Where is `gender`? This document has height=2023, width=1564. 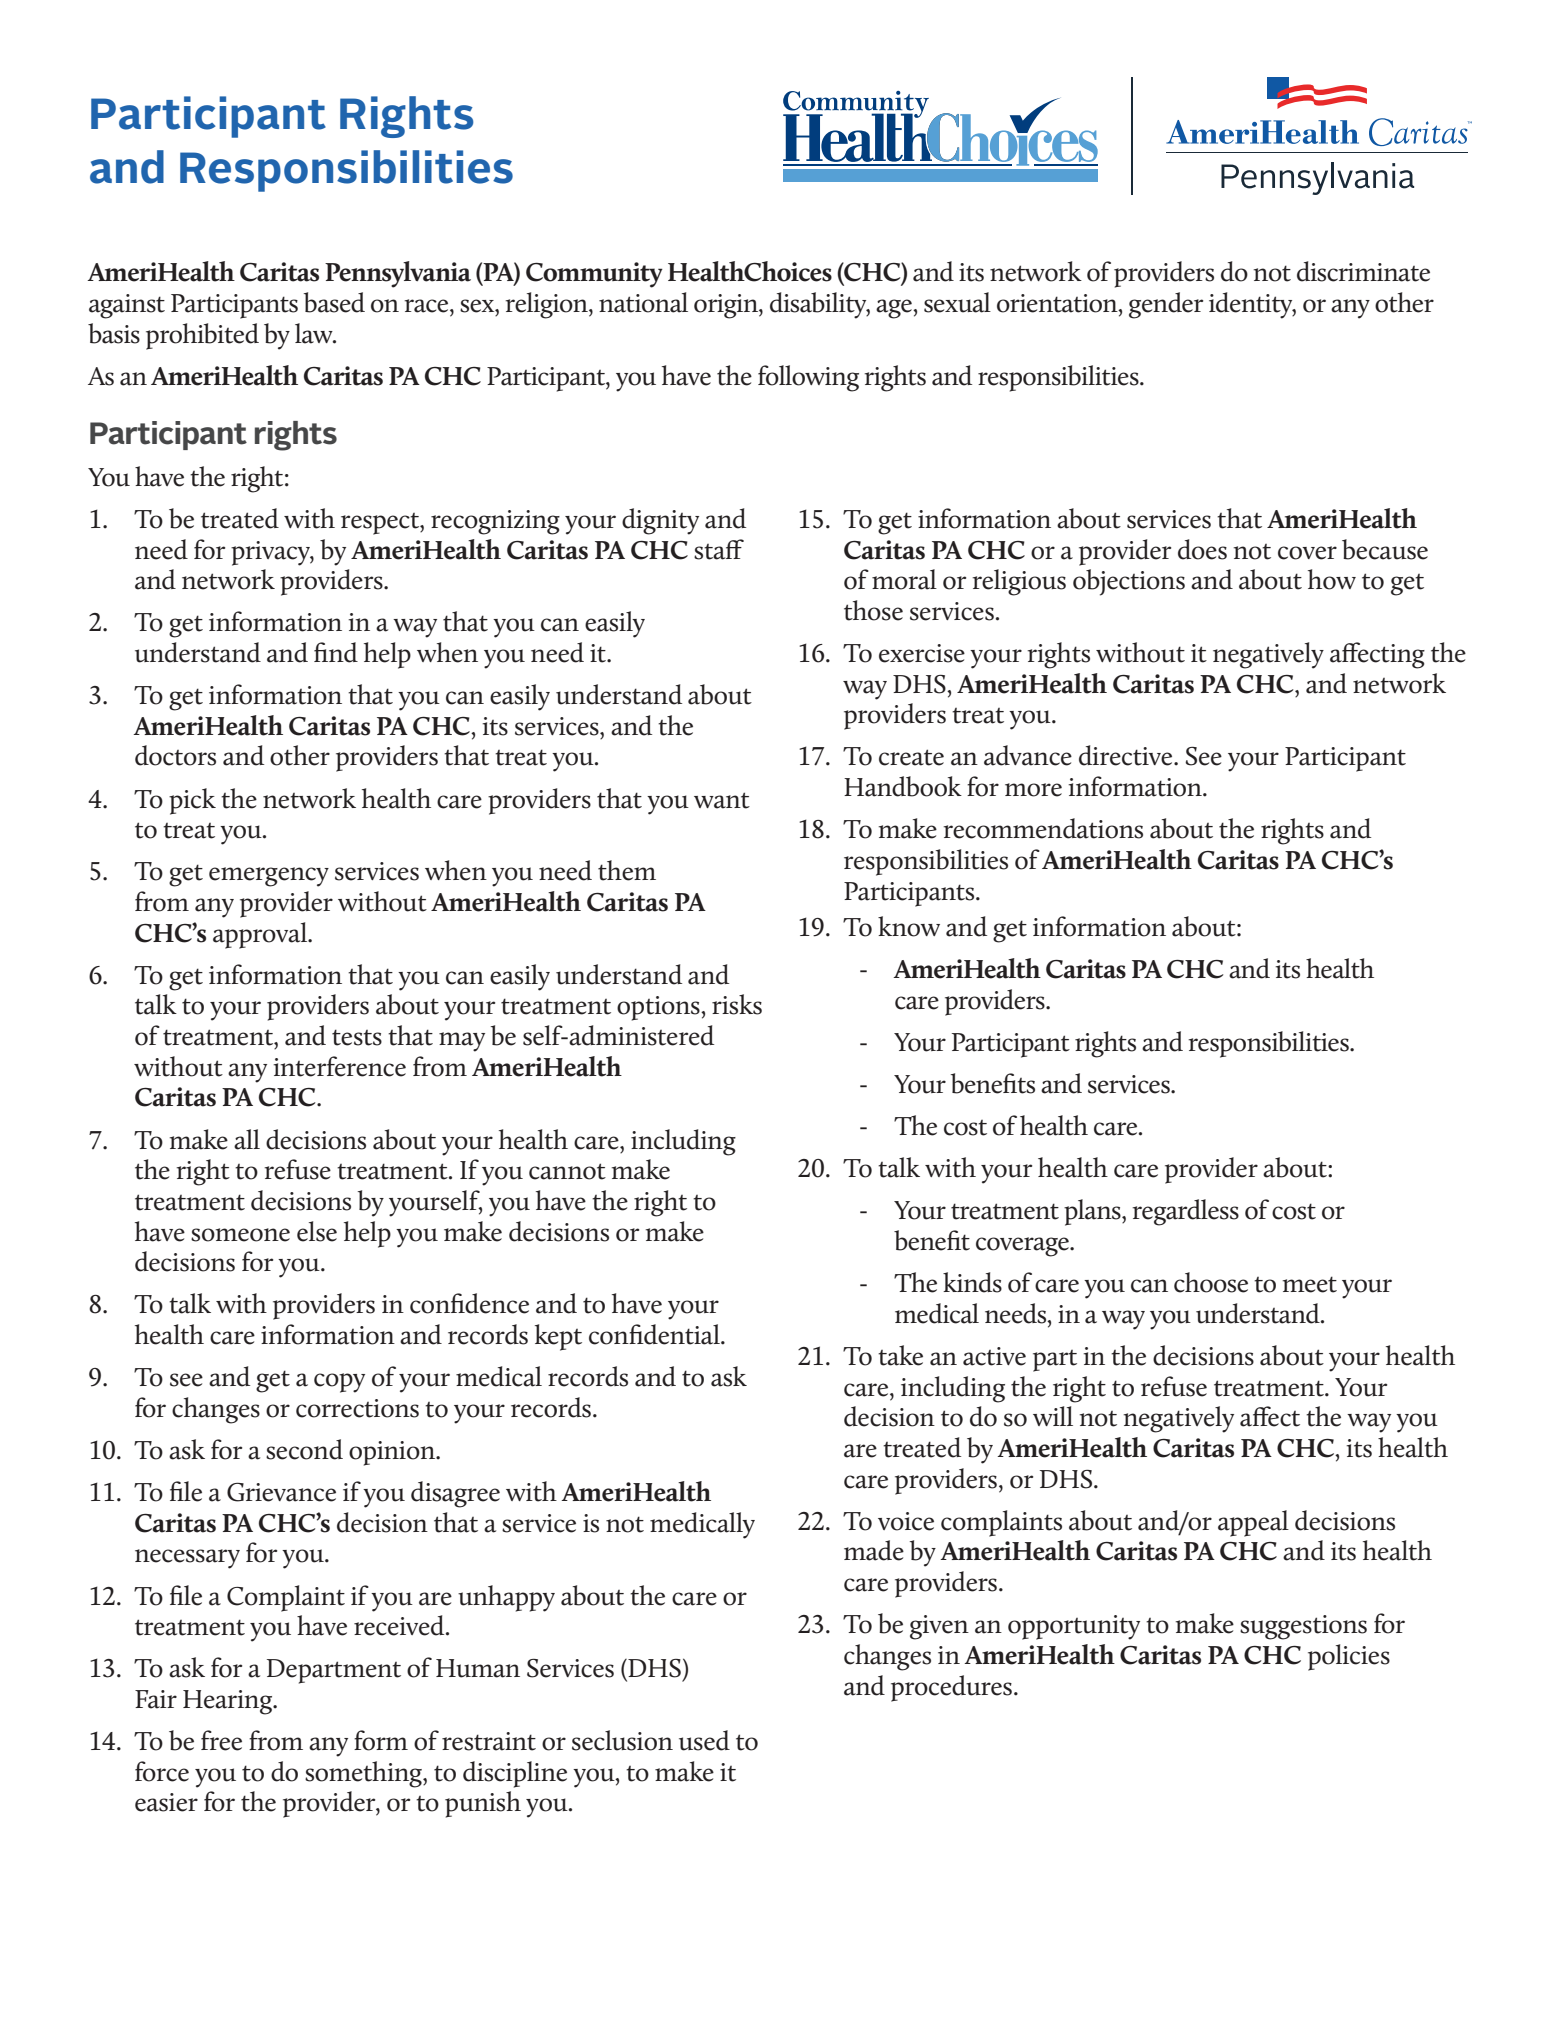 gender is located at coordinates (1166, 305).
